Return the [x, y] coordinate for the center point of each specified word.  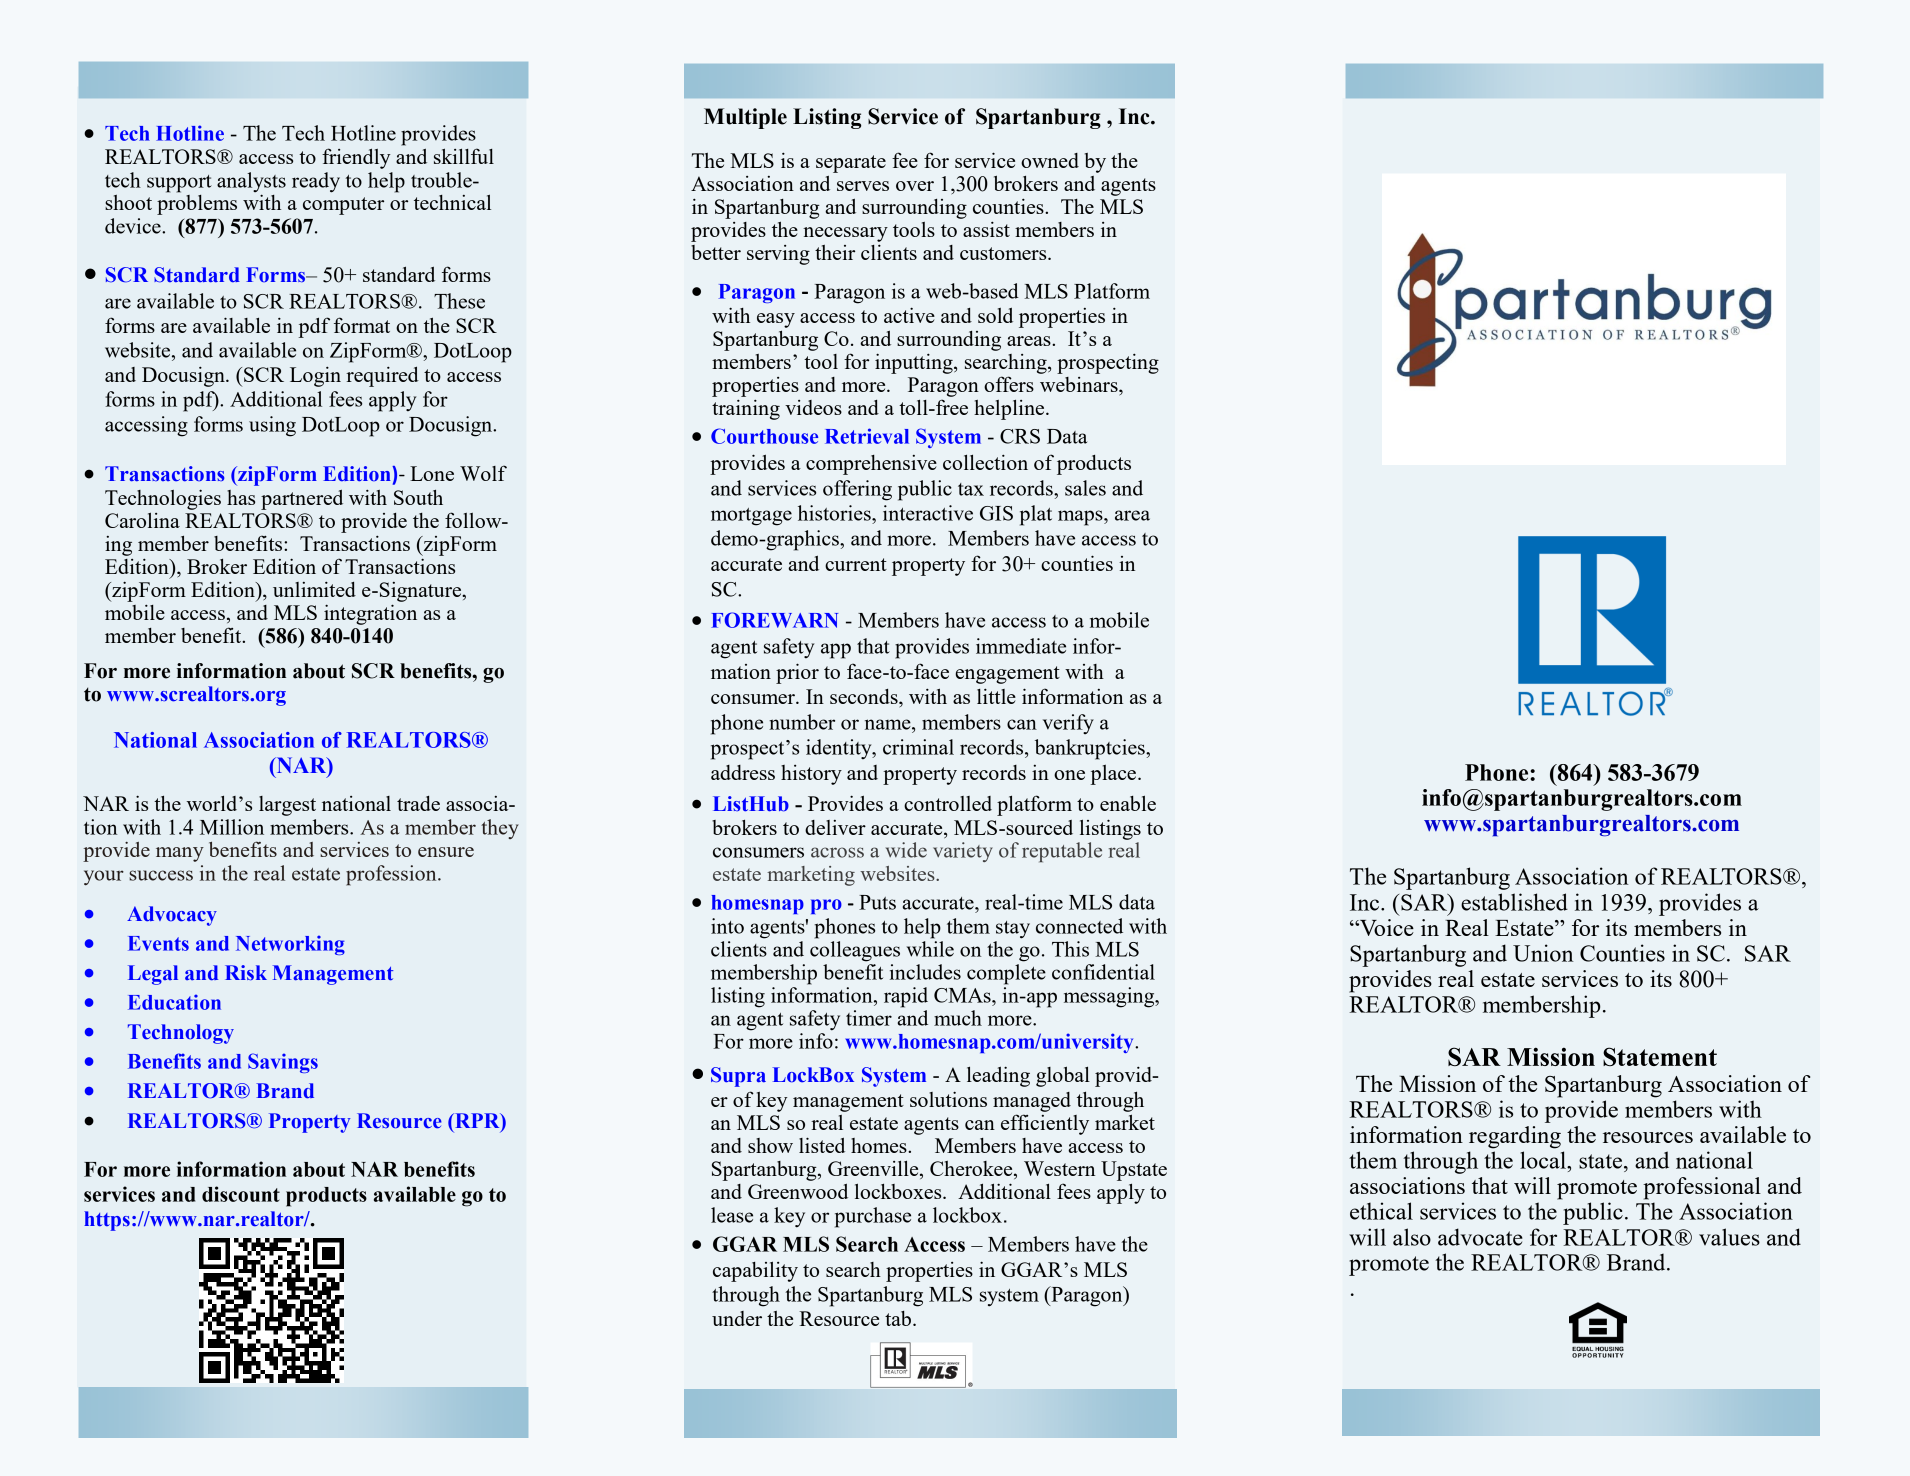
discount [241, 1194]
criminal [918, 747]
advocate [1480, 1237]
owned [1050, 160]
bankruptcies [1091, 749]
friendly [356, 158]
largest [287, 806]
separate [851, 164]
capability [755, 1271]
